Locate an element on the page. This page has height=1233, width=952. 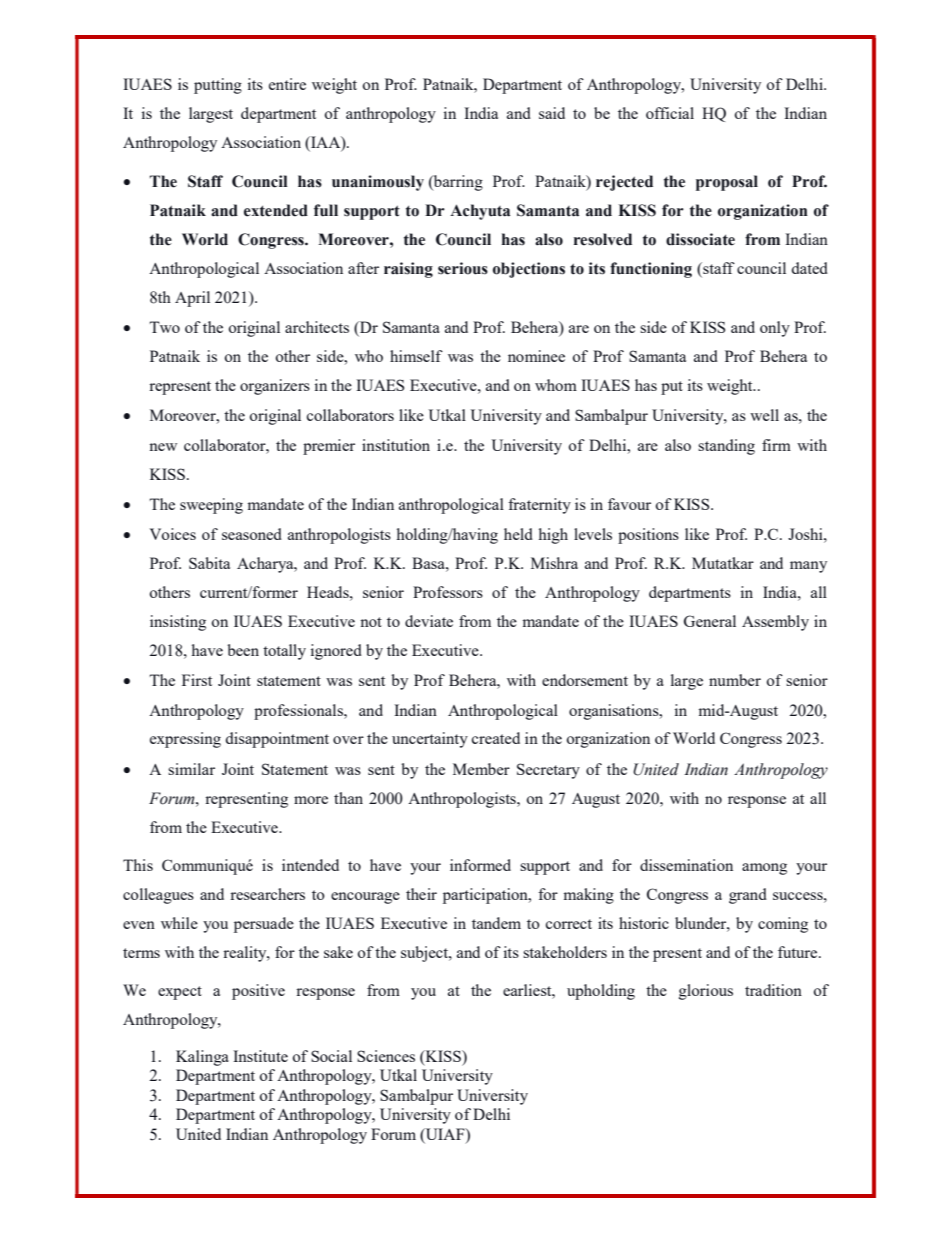
created is located at coordinates (496, 738).
